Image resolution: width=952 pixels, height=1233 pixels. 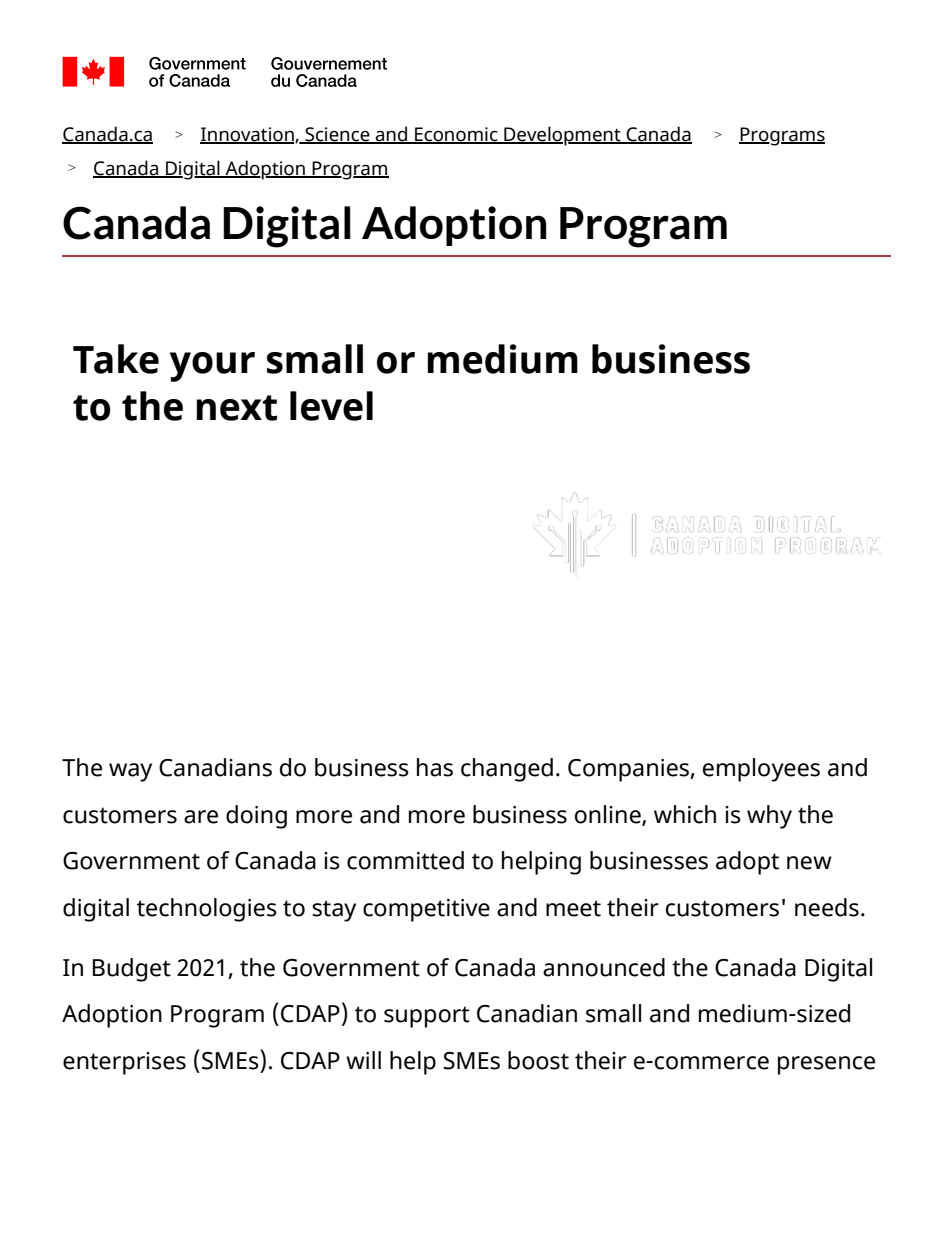 What do you see at coordinates (456, 135) in the screenshot?
I see `Economic` at bounding box center [456, 135].
